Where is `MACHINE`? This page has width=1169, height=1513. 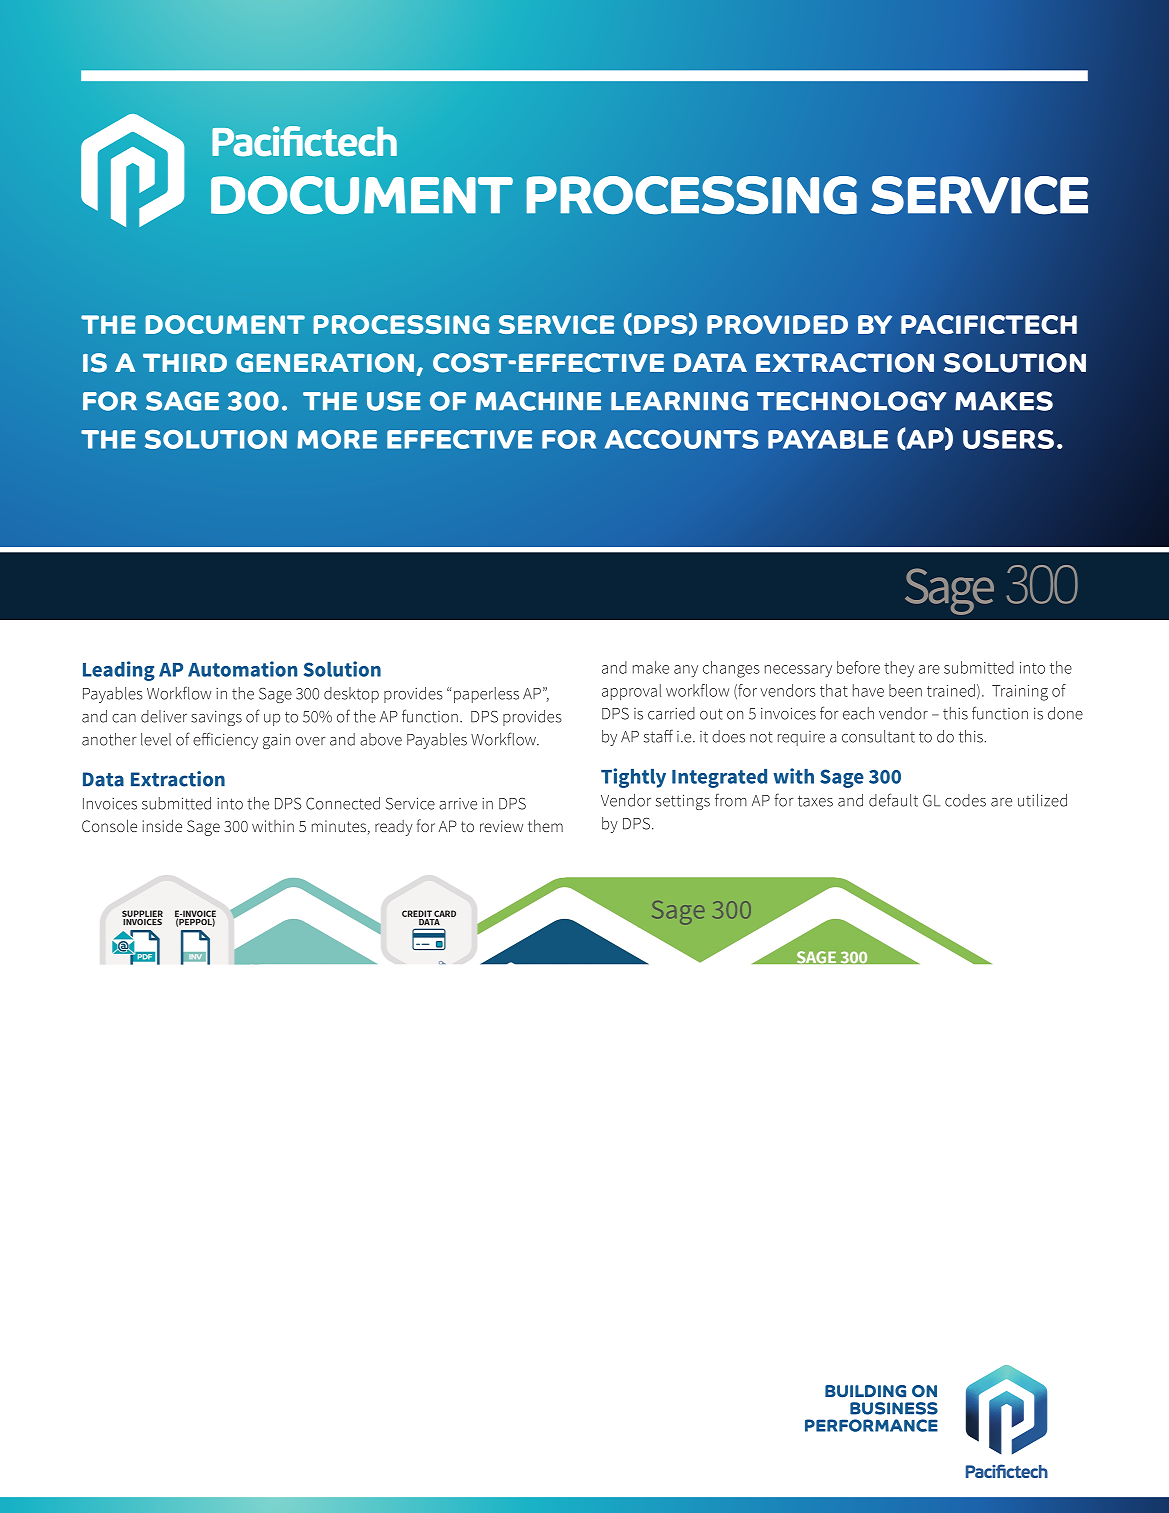
MACHINE is located at coordinates (538, 401).
